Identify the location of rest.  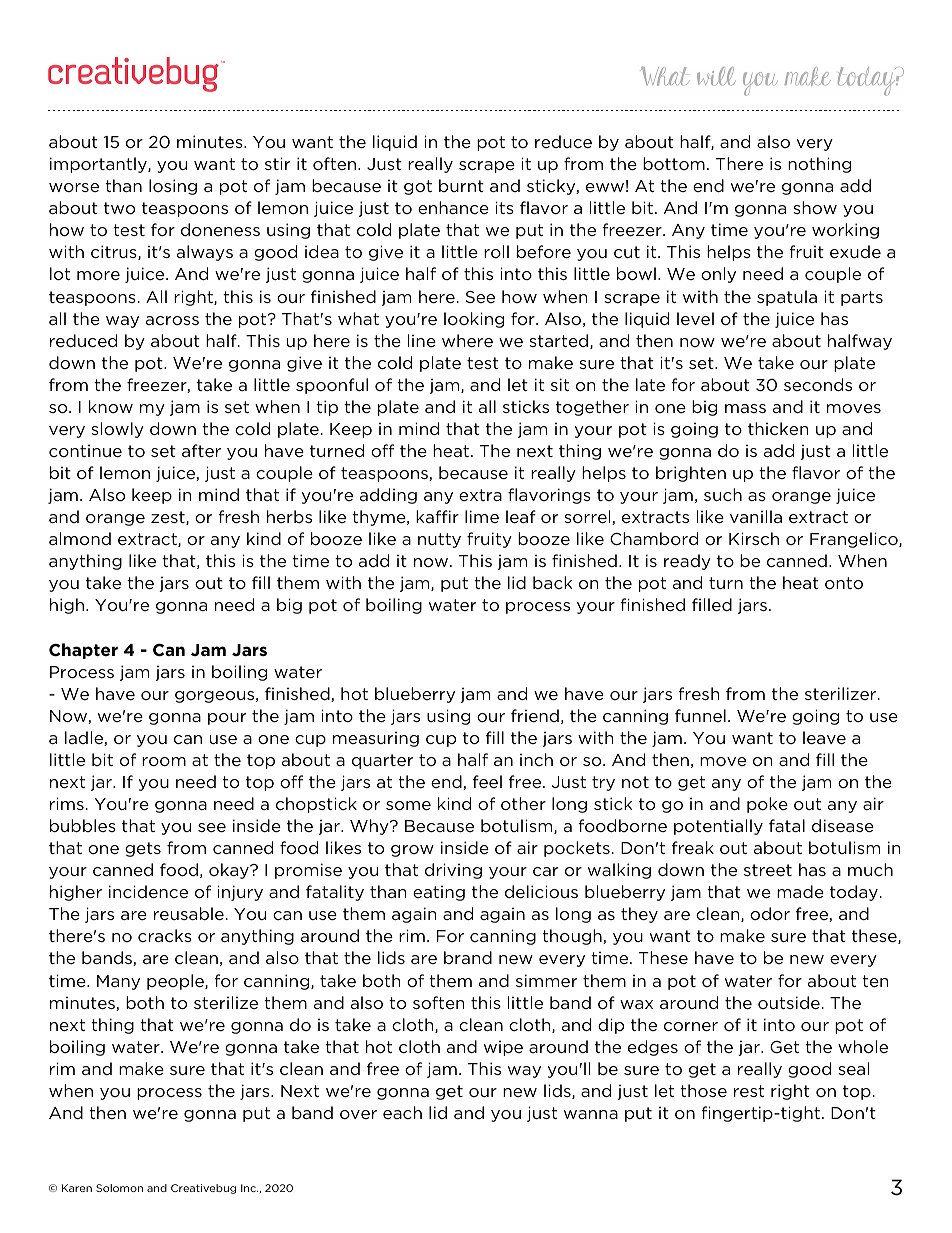
(749, 1091).
